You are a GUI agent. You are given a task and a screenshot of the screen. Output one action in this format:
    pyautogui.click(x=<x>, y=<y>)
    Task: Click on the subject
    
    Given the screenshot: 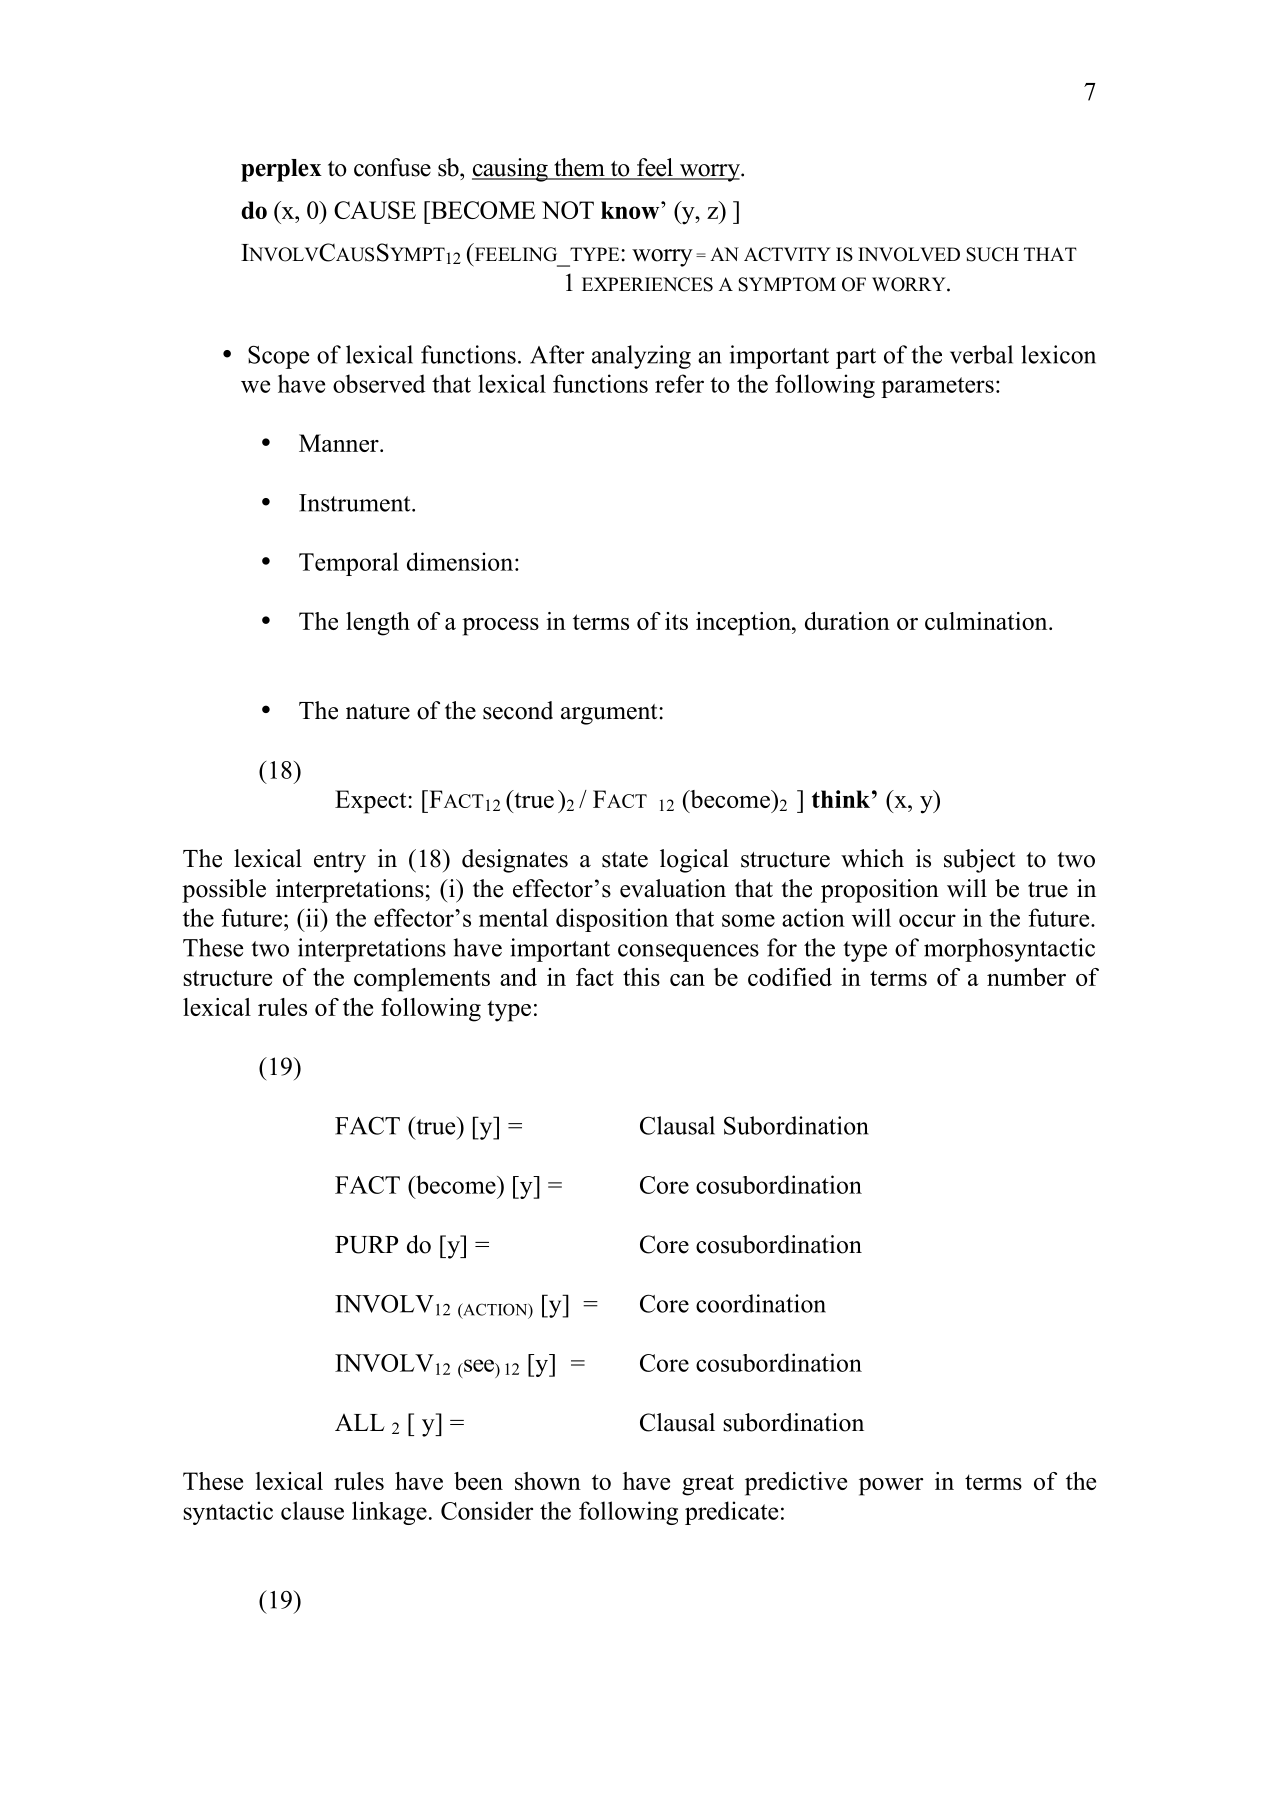 What is the action you would take?
    pyautogui.click(x=979, y=861)
